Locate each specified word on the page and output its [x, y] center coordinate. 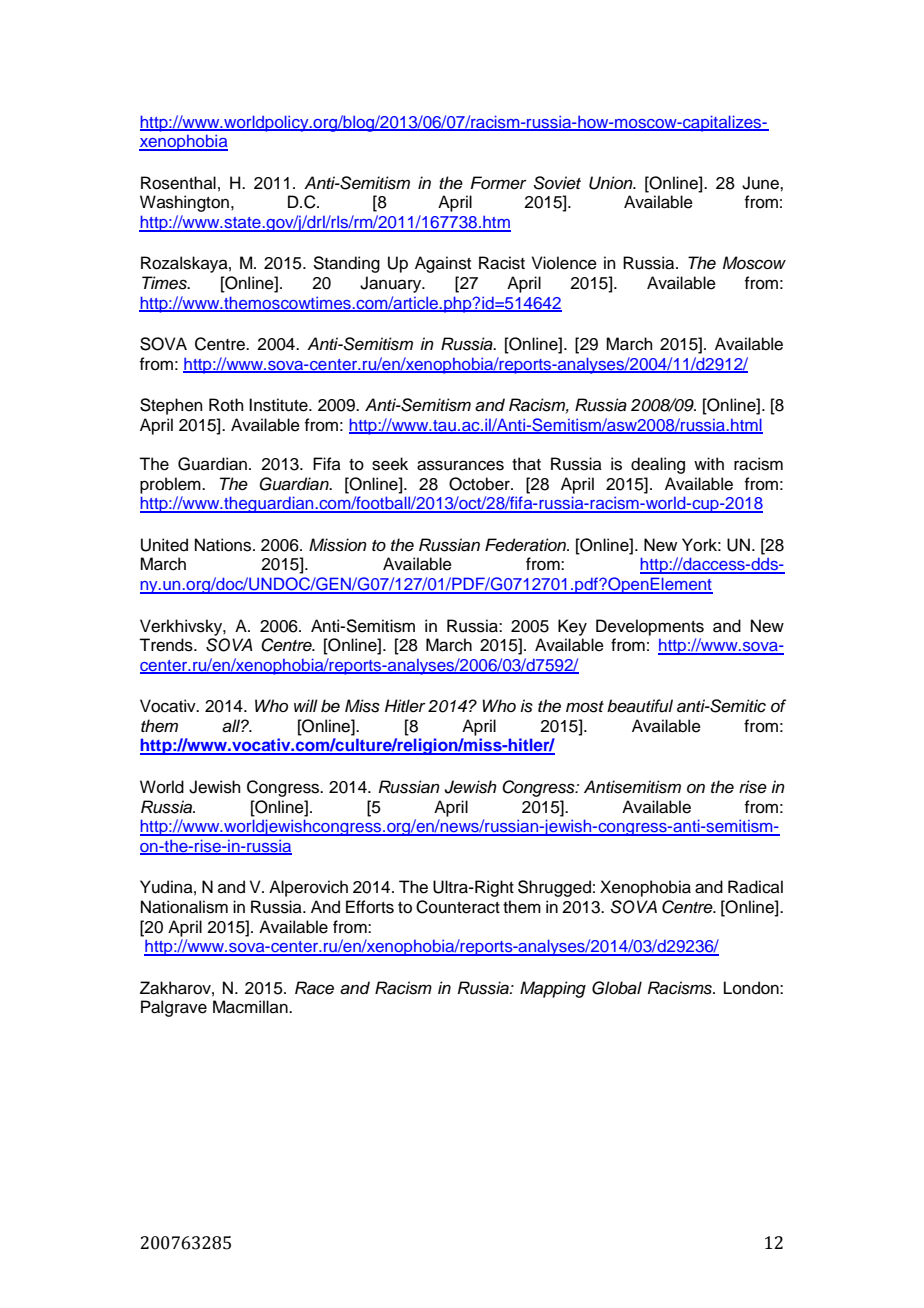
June [761, 183]
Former [498, 183]
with [709, 463]
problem [171, 485]
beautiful [640, 706]
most [585, 707]
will [306, 705]
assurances [460, 465]
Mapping [553, 989]
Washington [184, 203]
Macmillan [251, 1007]
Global [617, 988]
